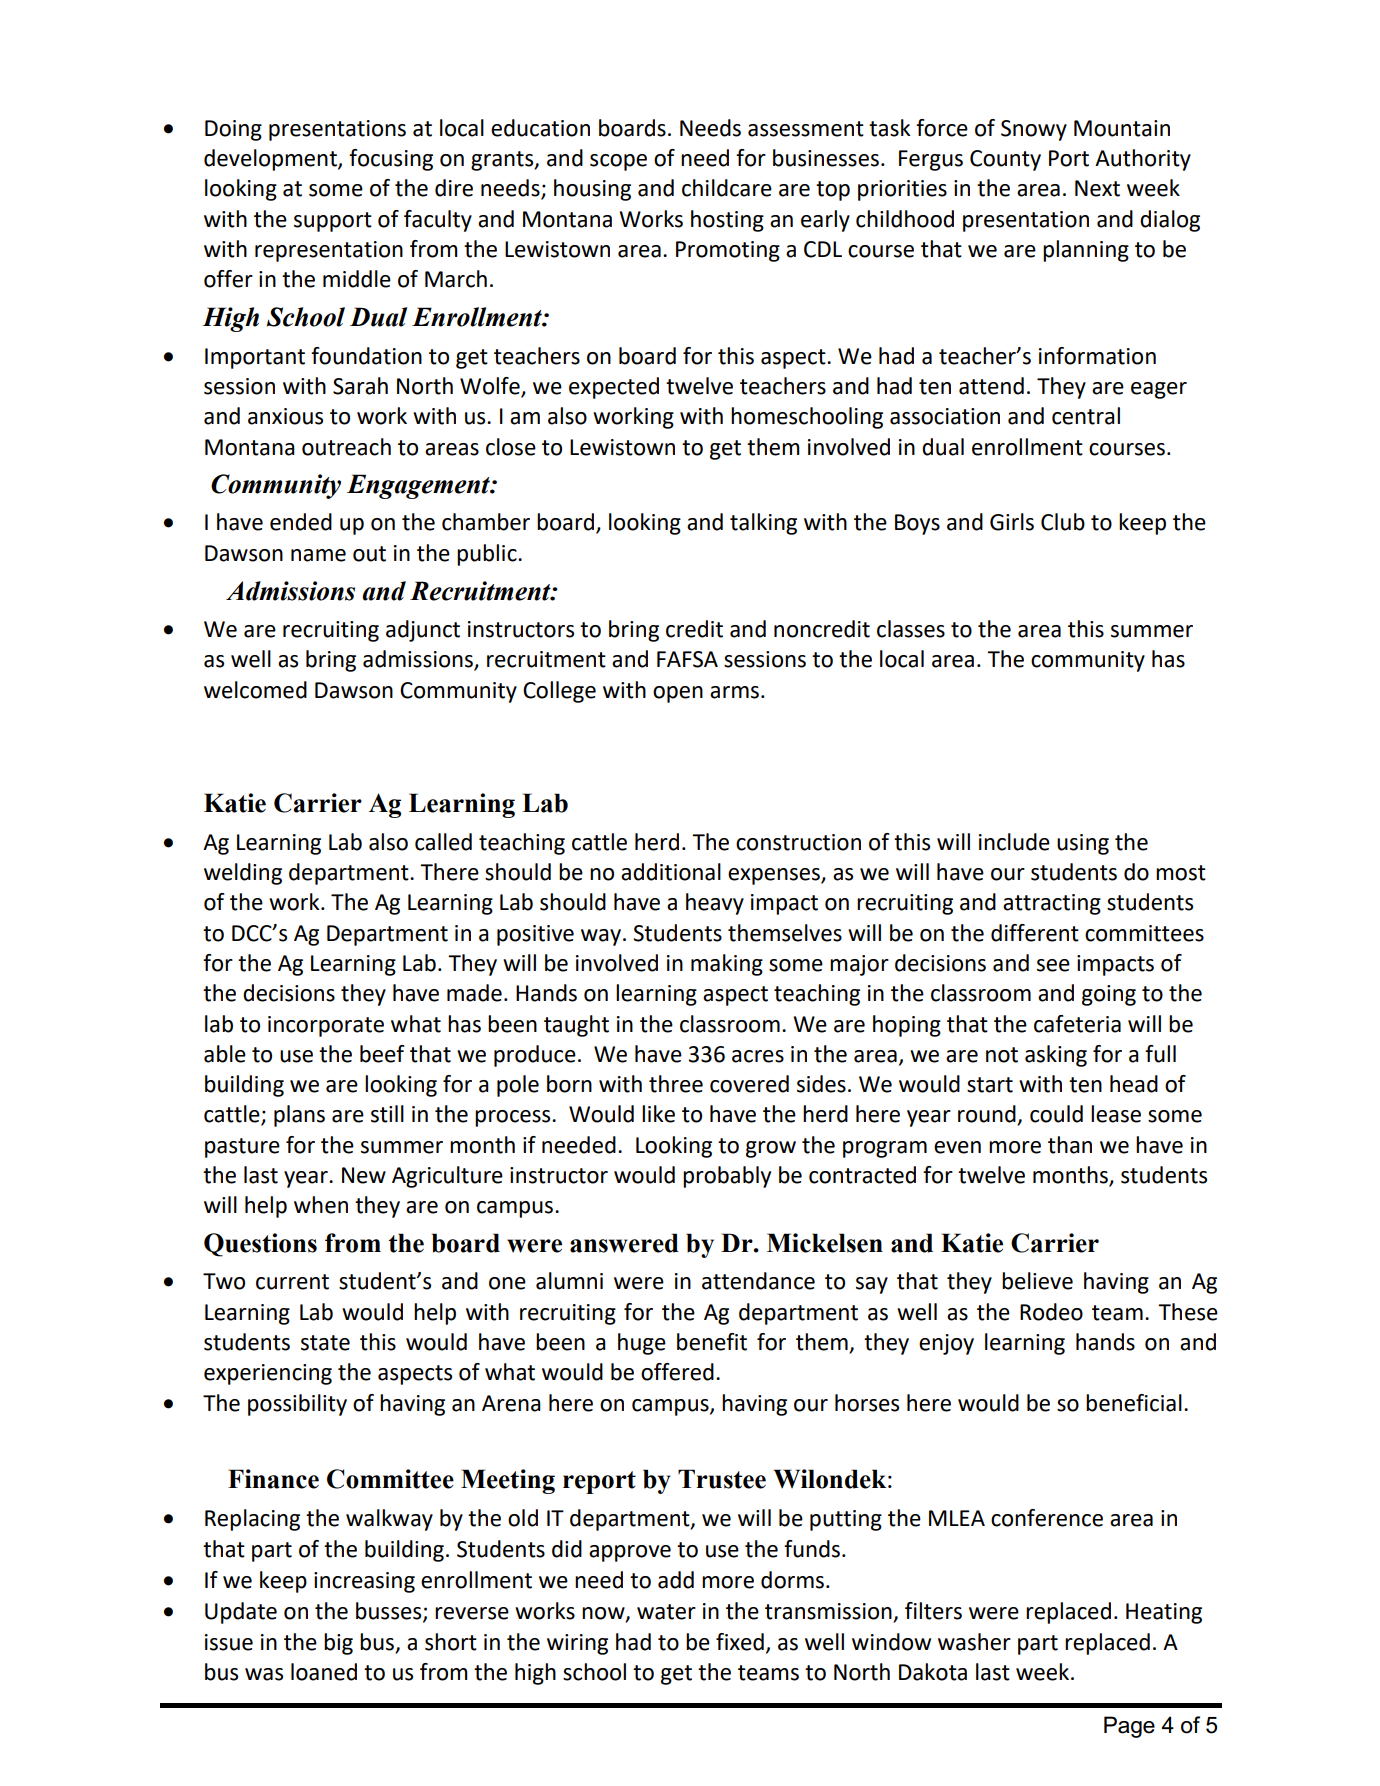  What do you see at coordinates (1129, 1727) in the screenshot?
I see `Page` at bounding box center [1129, 1727].
